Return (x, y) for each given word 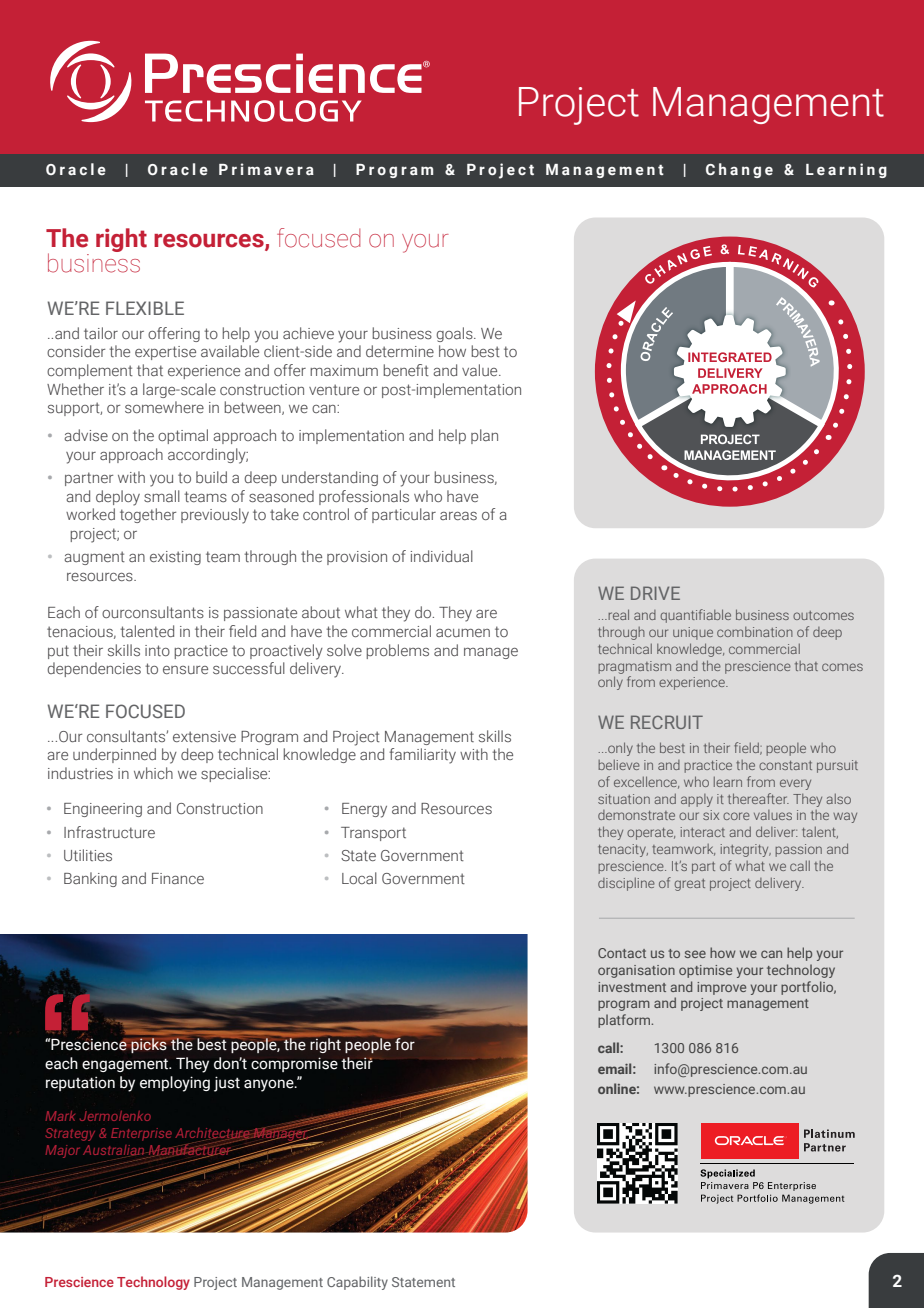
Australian (115, 1151)
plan (484, 436)
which (153, 773)
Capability (357, 1283)
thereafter (758, 798)
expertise (165, 353)
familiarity (422, 756)
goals (455, 334)
